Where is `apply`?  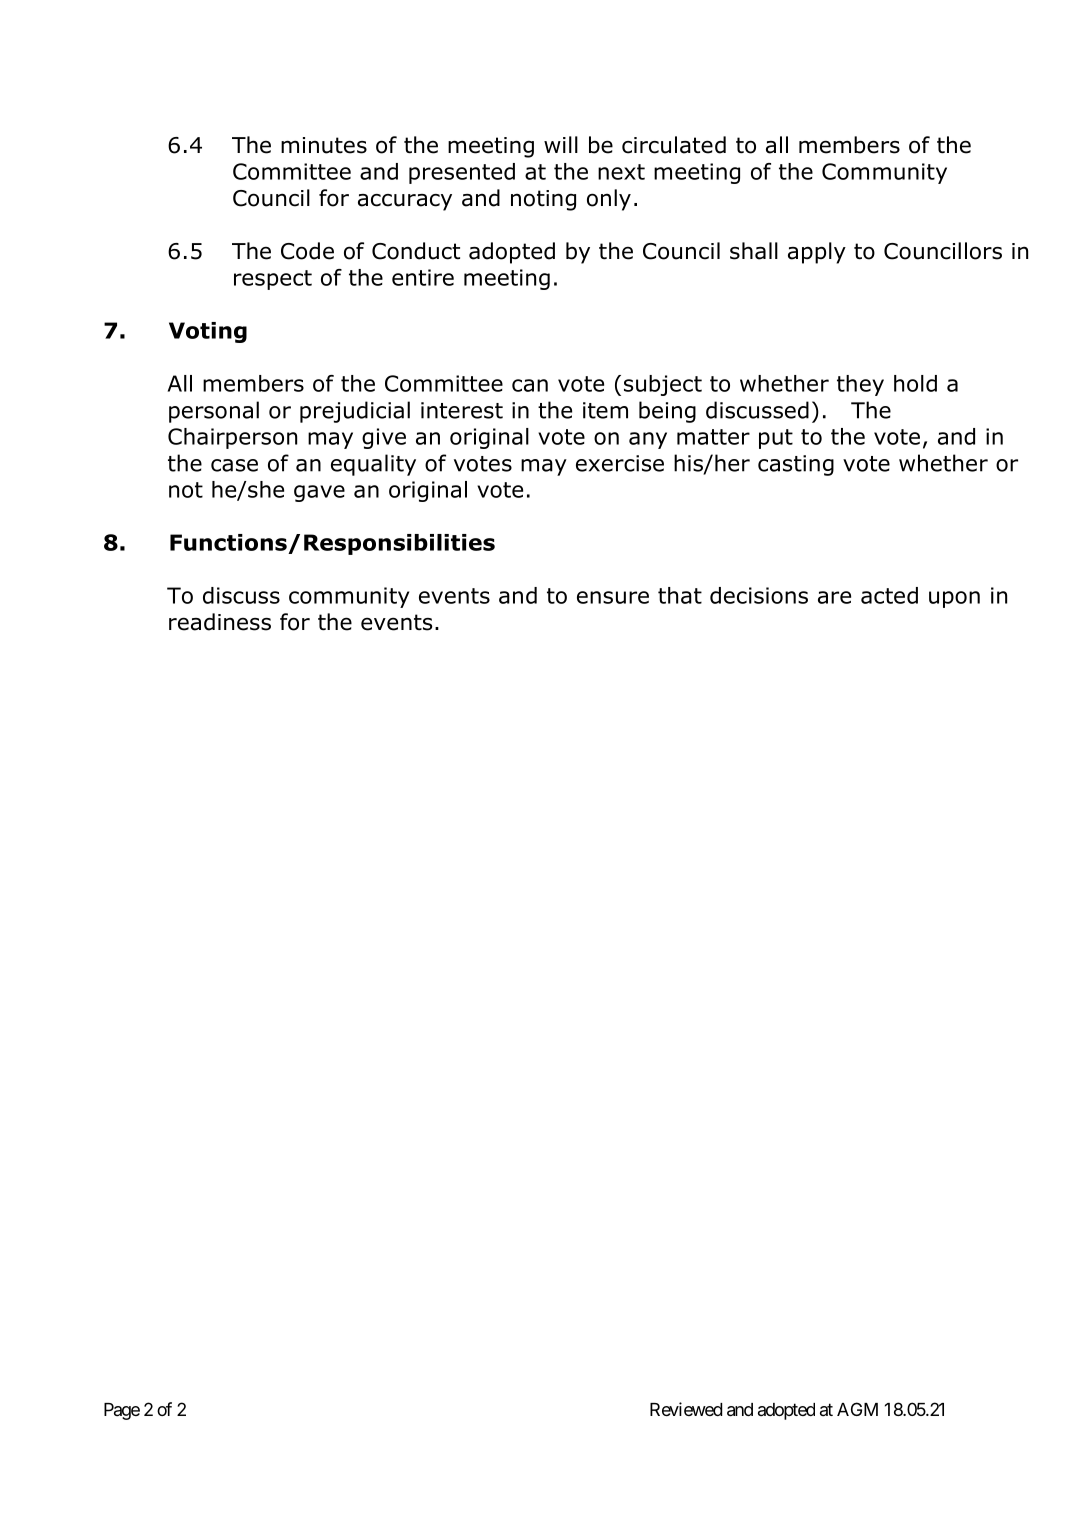 apply is located at coordinates (817, 253).
